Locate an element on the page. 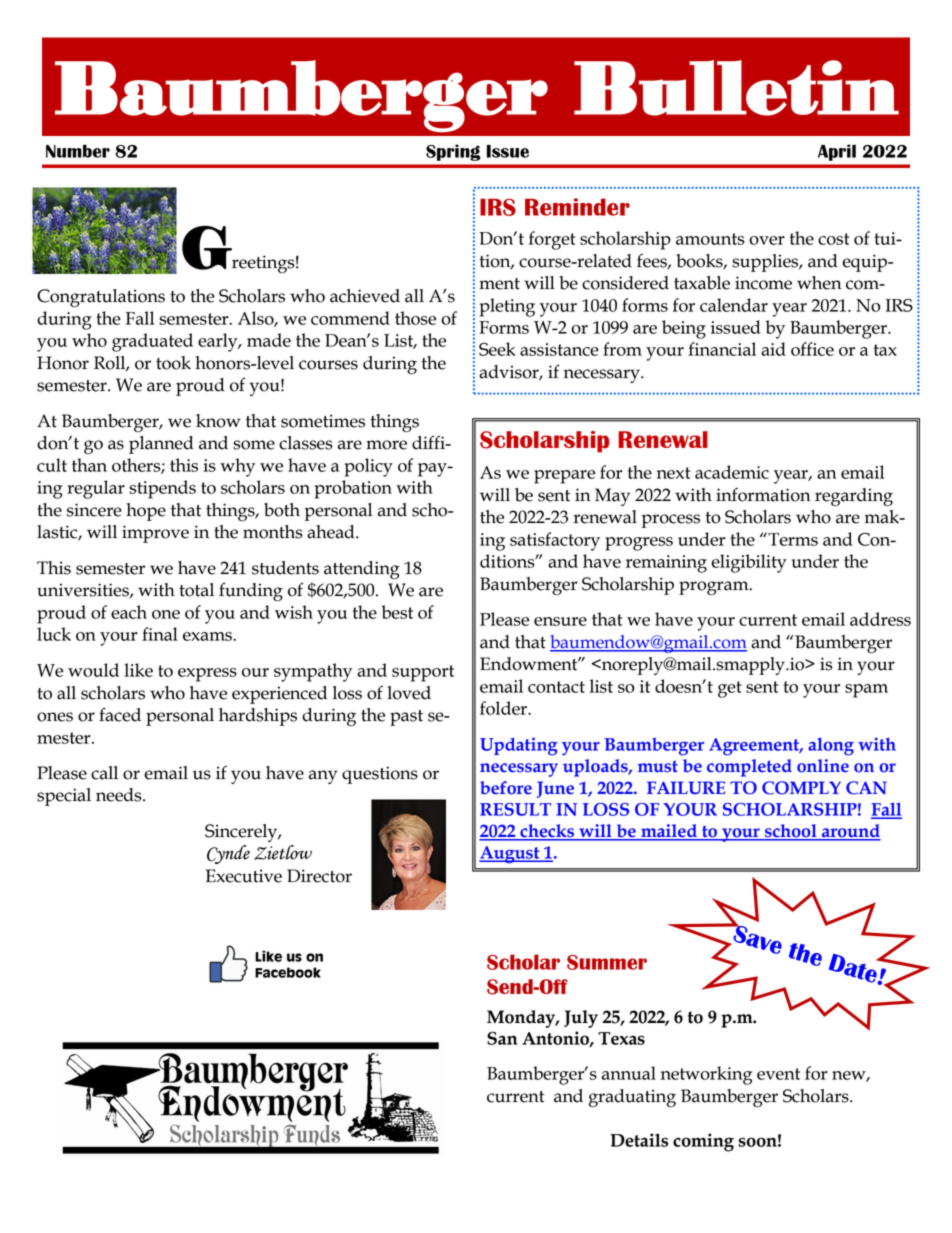  before is located at coordinates (506, 788).
